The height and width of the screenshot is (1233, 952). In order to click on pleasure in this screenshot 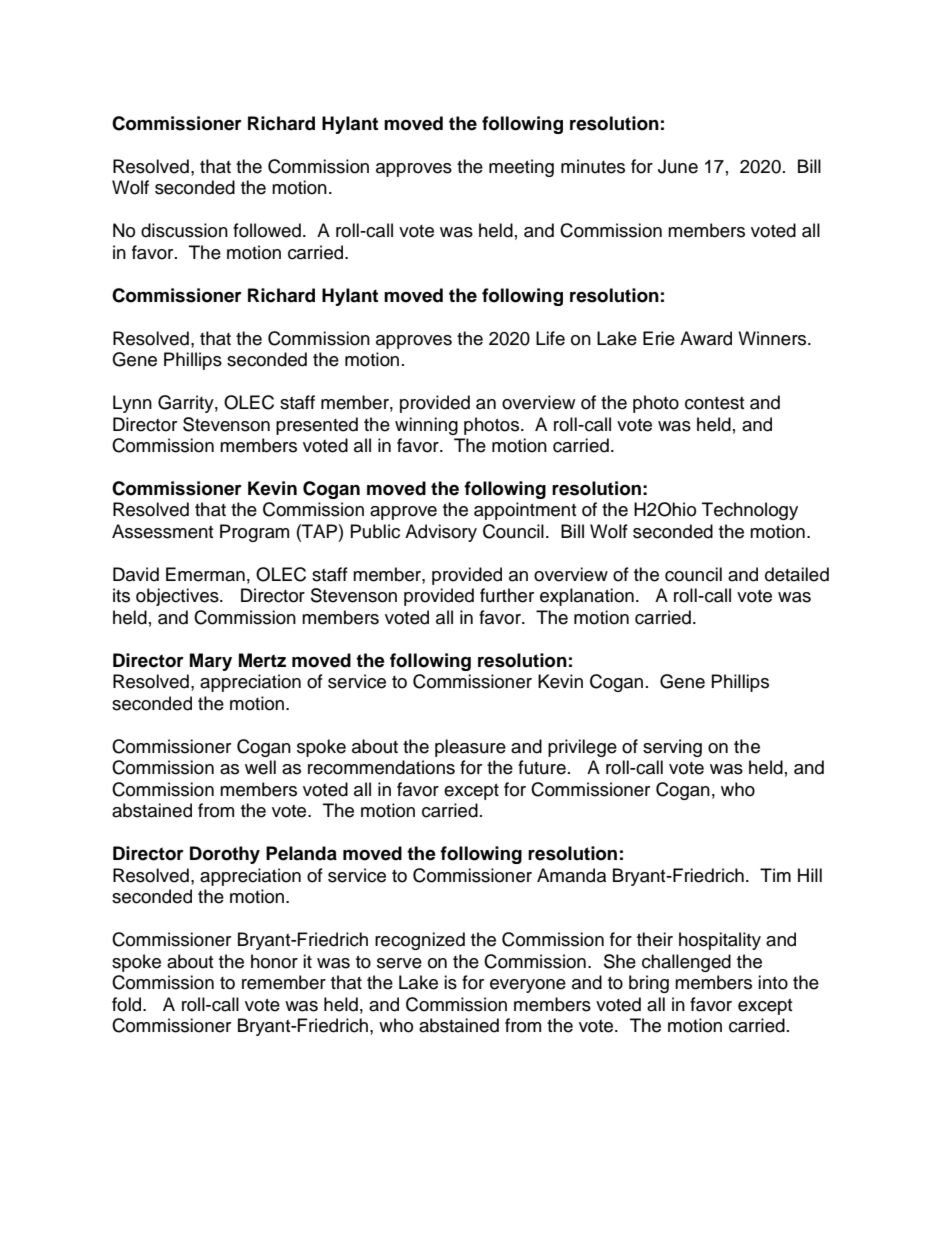, I will do `click(470, 748)`.
